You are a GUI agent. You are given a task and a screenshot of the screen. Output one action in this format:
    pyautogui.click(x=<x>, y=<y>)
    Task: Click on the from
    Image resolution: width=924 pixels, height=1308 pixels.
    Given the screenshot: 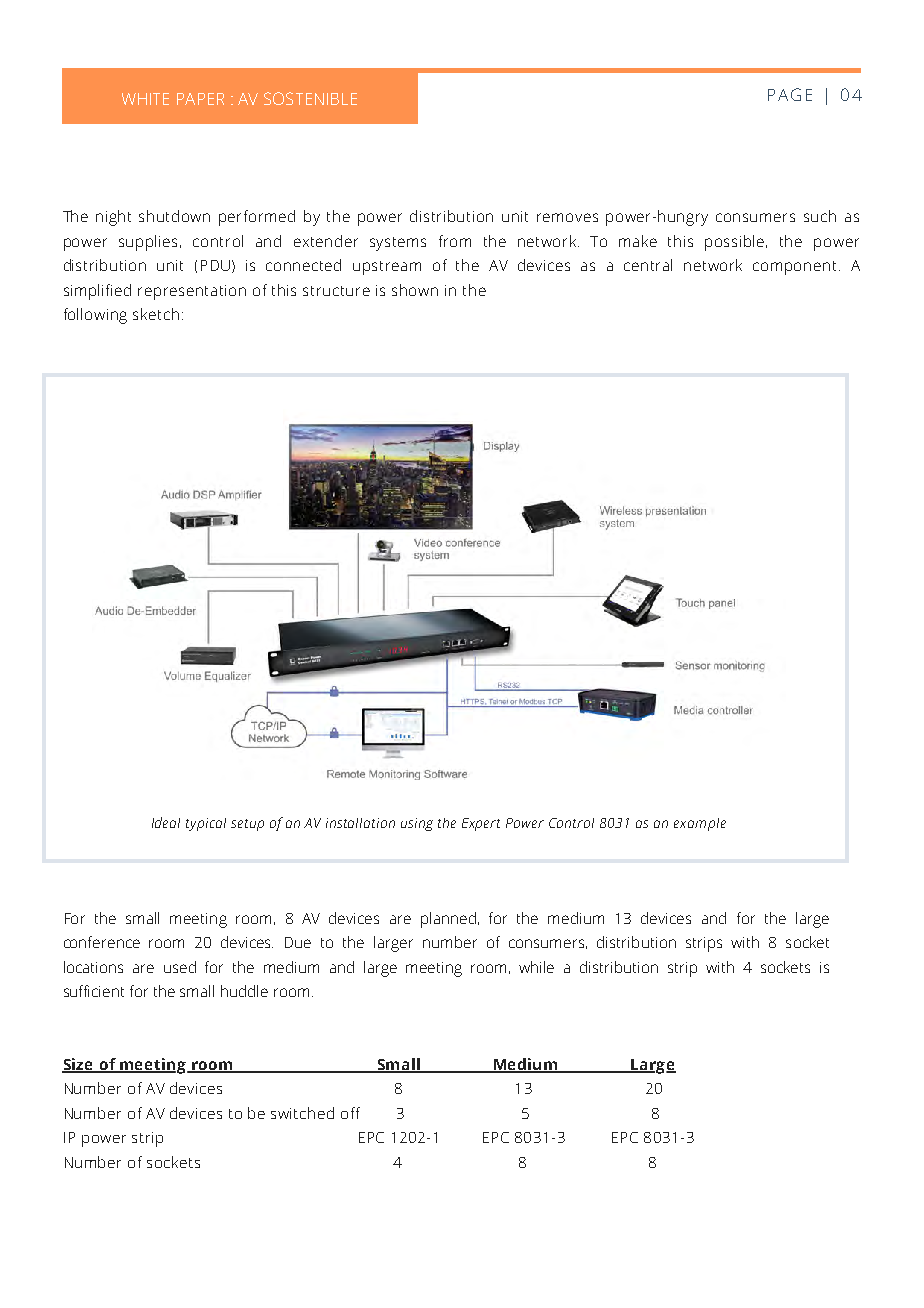 What is the action you would take?
    pyautogui.click(x=455, y=241)
